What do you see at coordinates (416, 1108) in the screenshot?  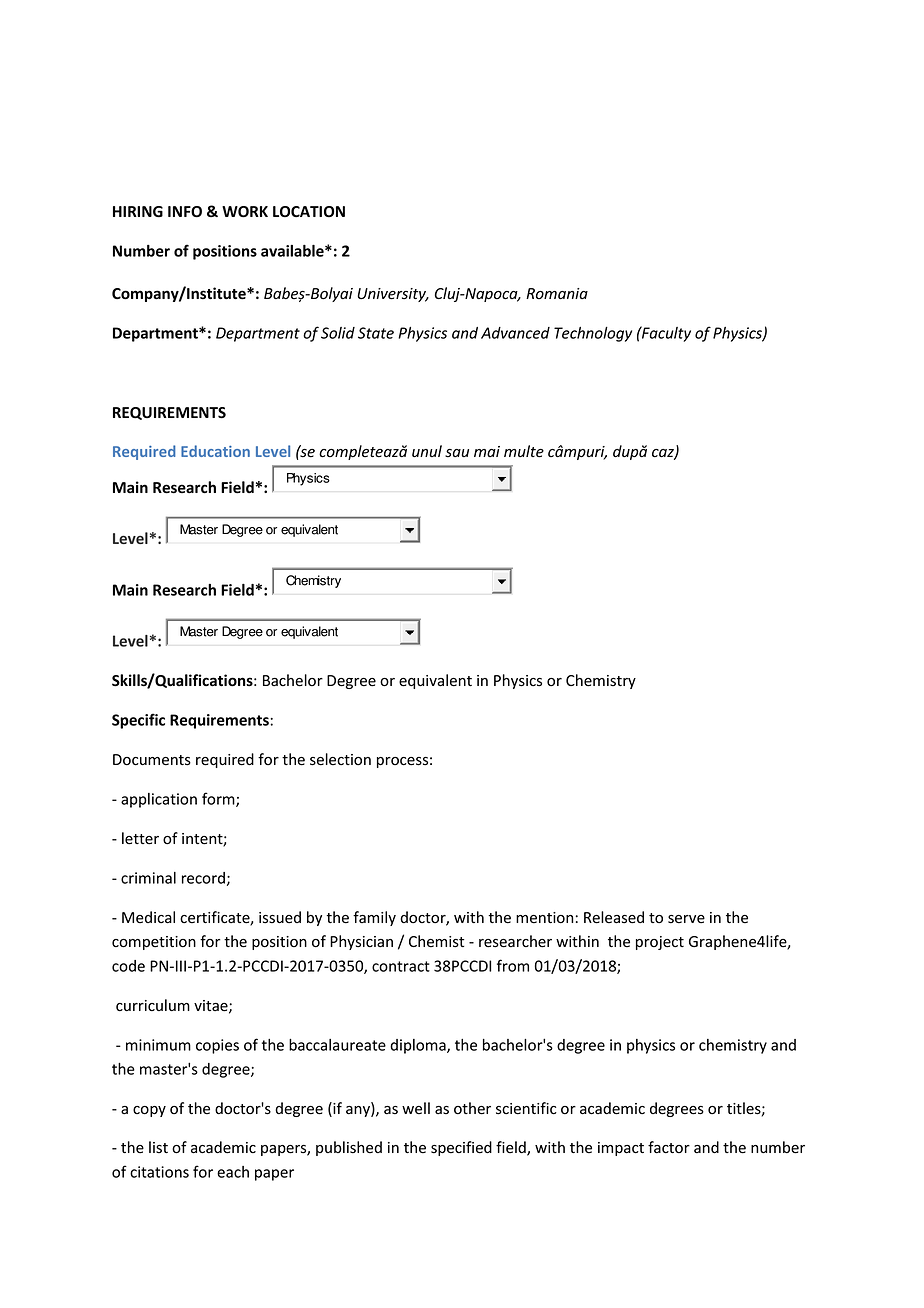 I see `well` at bounding box center [416, 1108].
